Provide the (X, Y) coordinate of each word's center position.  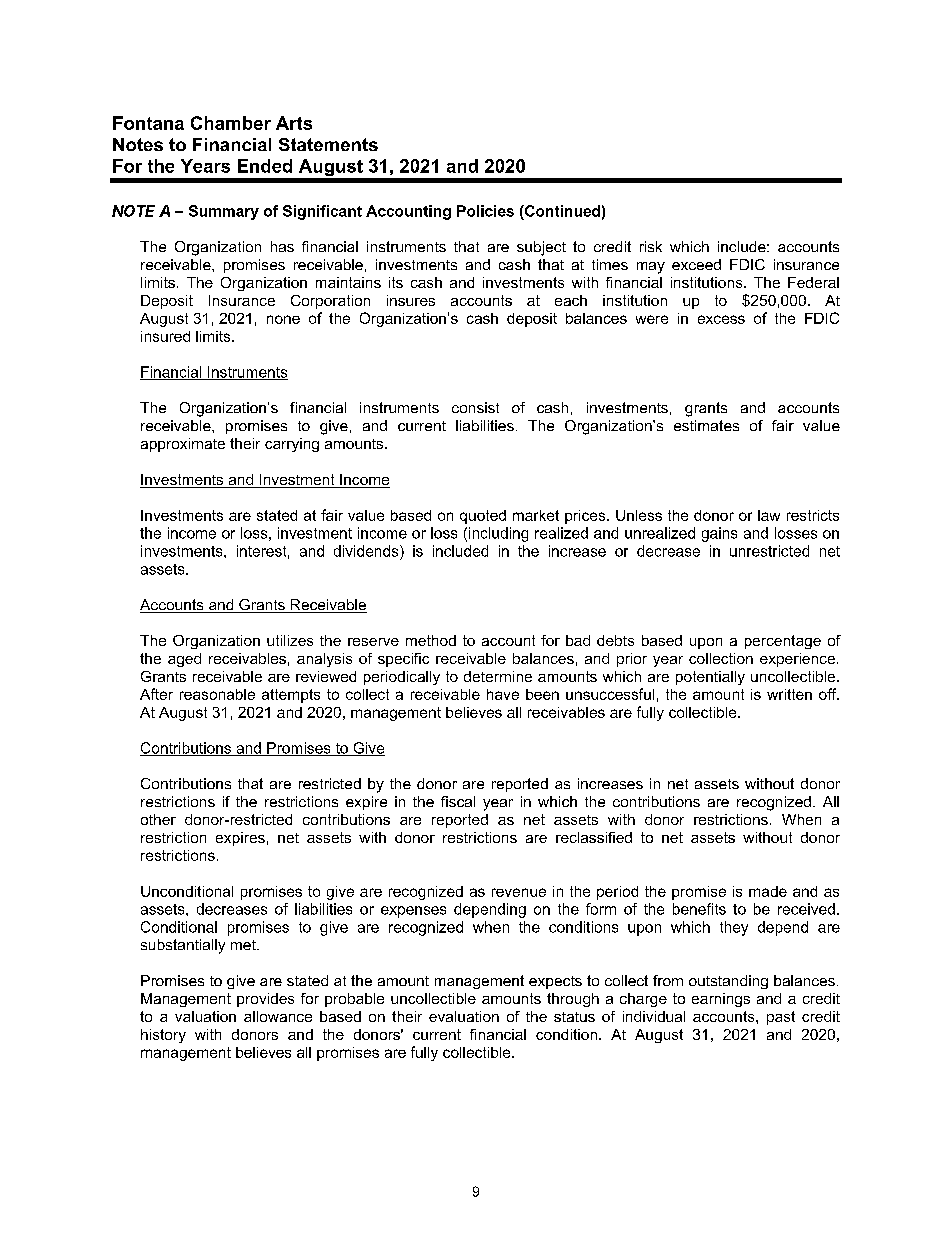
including (498, 534)
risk (651, 246)
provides (265, 1000)
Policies (485, 211)
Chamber (231, 123)
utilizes (290, 640)
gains (719, 534)
